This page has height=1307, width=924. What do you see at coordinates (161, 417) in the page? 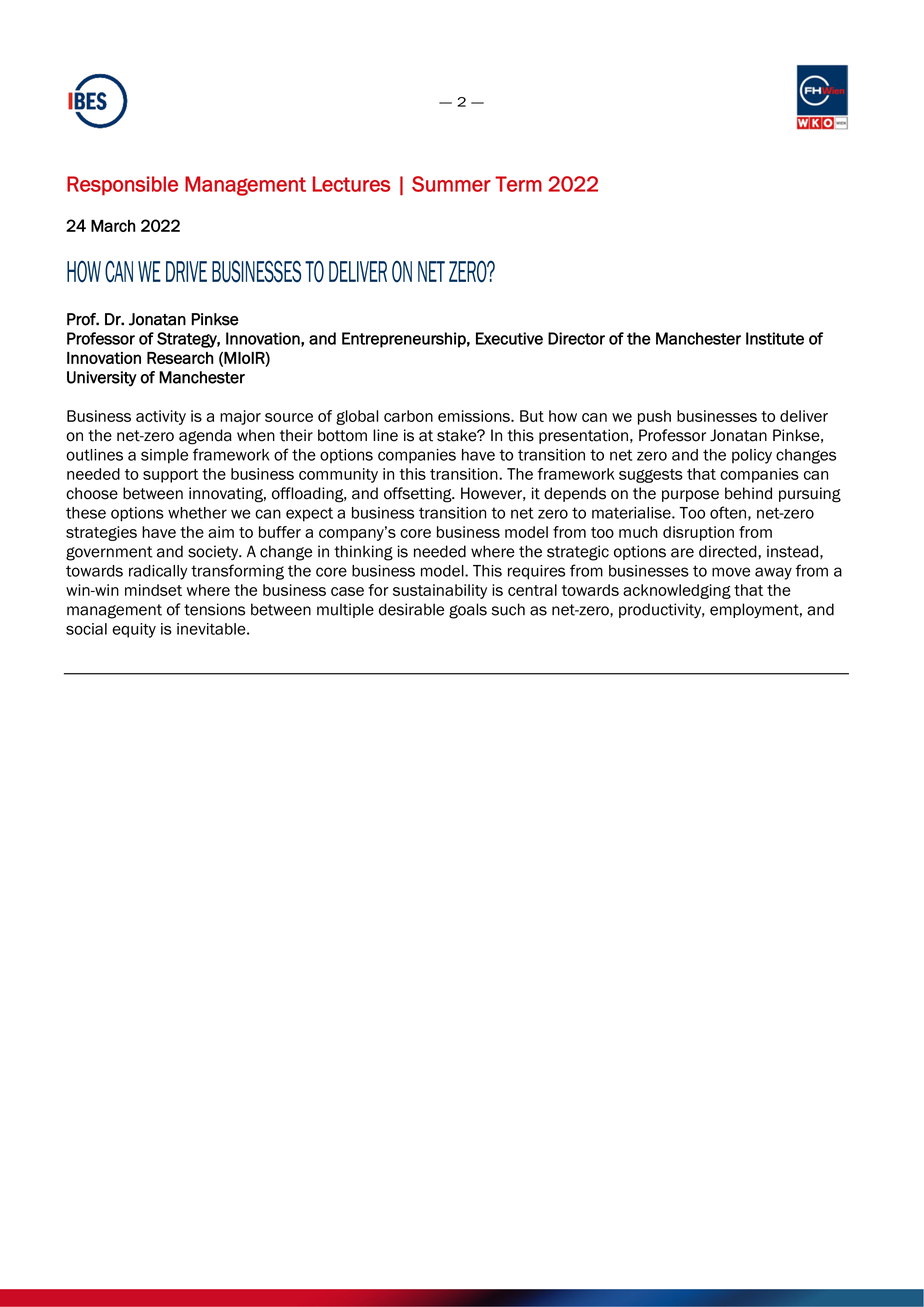
I see `activity` at bounding box center [161, 417].
